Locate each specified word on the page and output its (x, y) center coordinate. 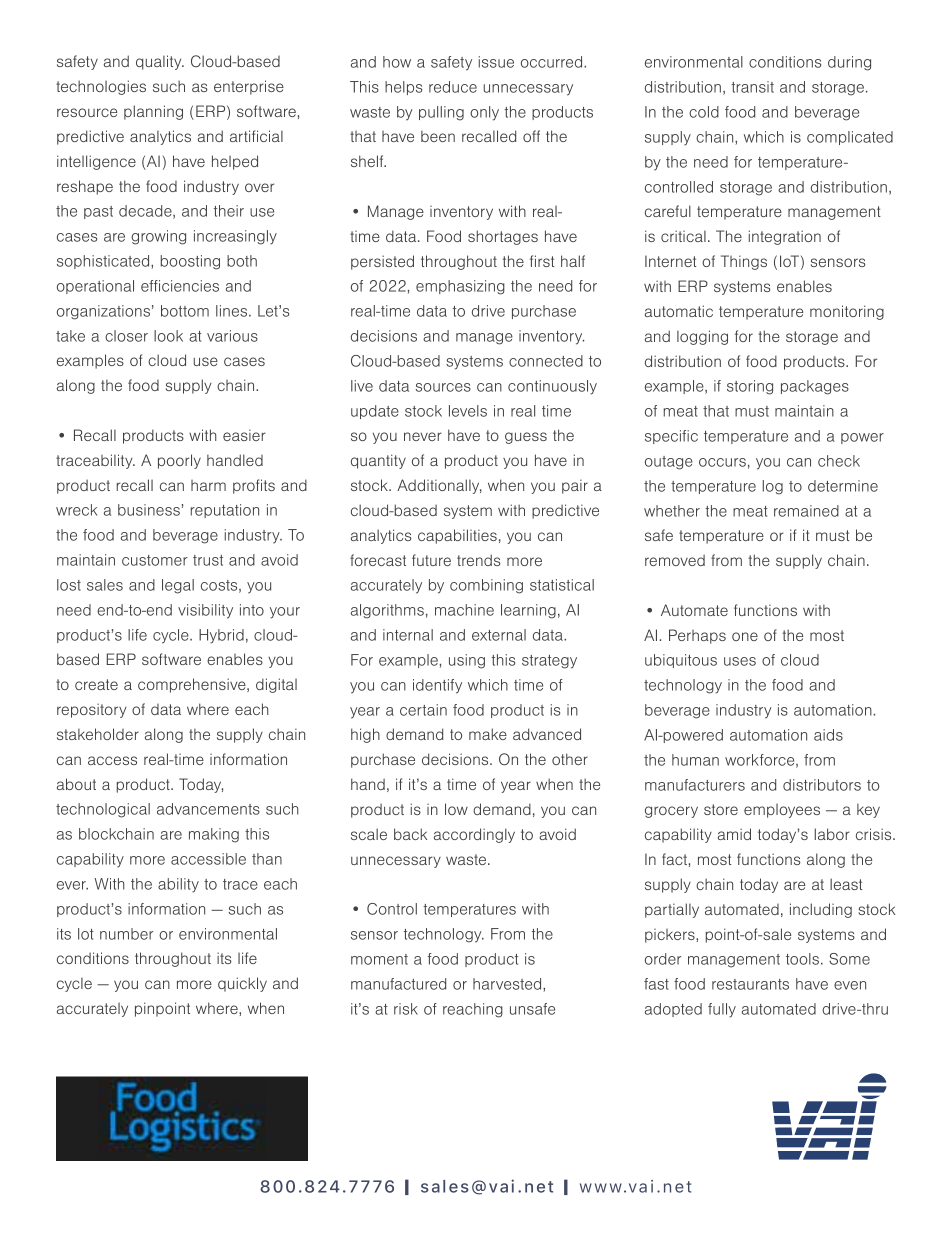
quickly (242, 984)
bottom (185, 311)
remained (806, 511)
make (488, 734)
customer (155, 560)
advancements (208, 809)
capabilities (457, 536)
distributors (822, 785)
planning (153, 112)
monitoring (847, 312)
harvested (508, 985)
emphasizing (460, 287)
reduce (453, 87)
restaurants (750, 984)
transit (752, 87)
